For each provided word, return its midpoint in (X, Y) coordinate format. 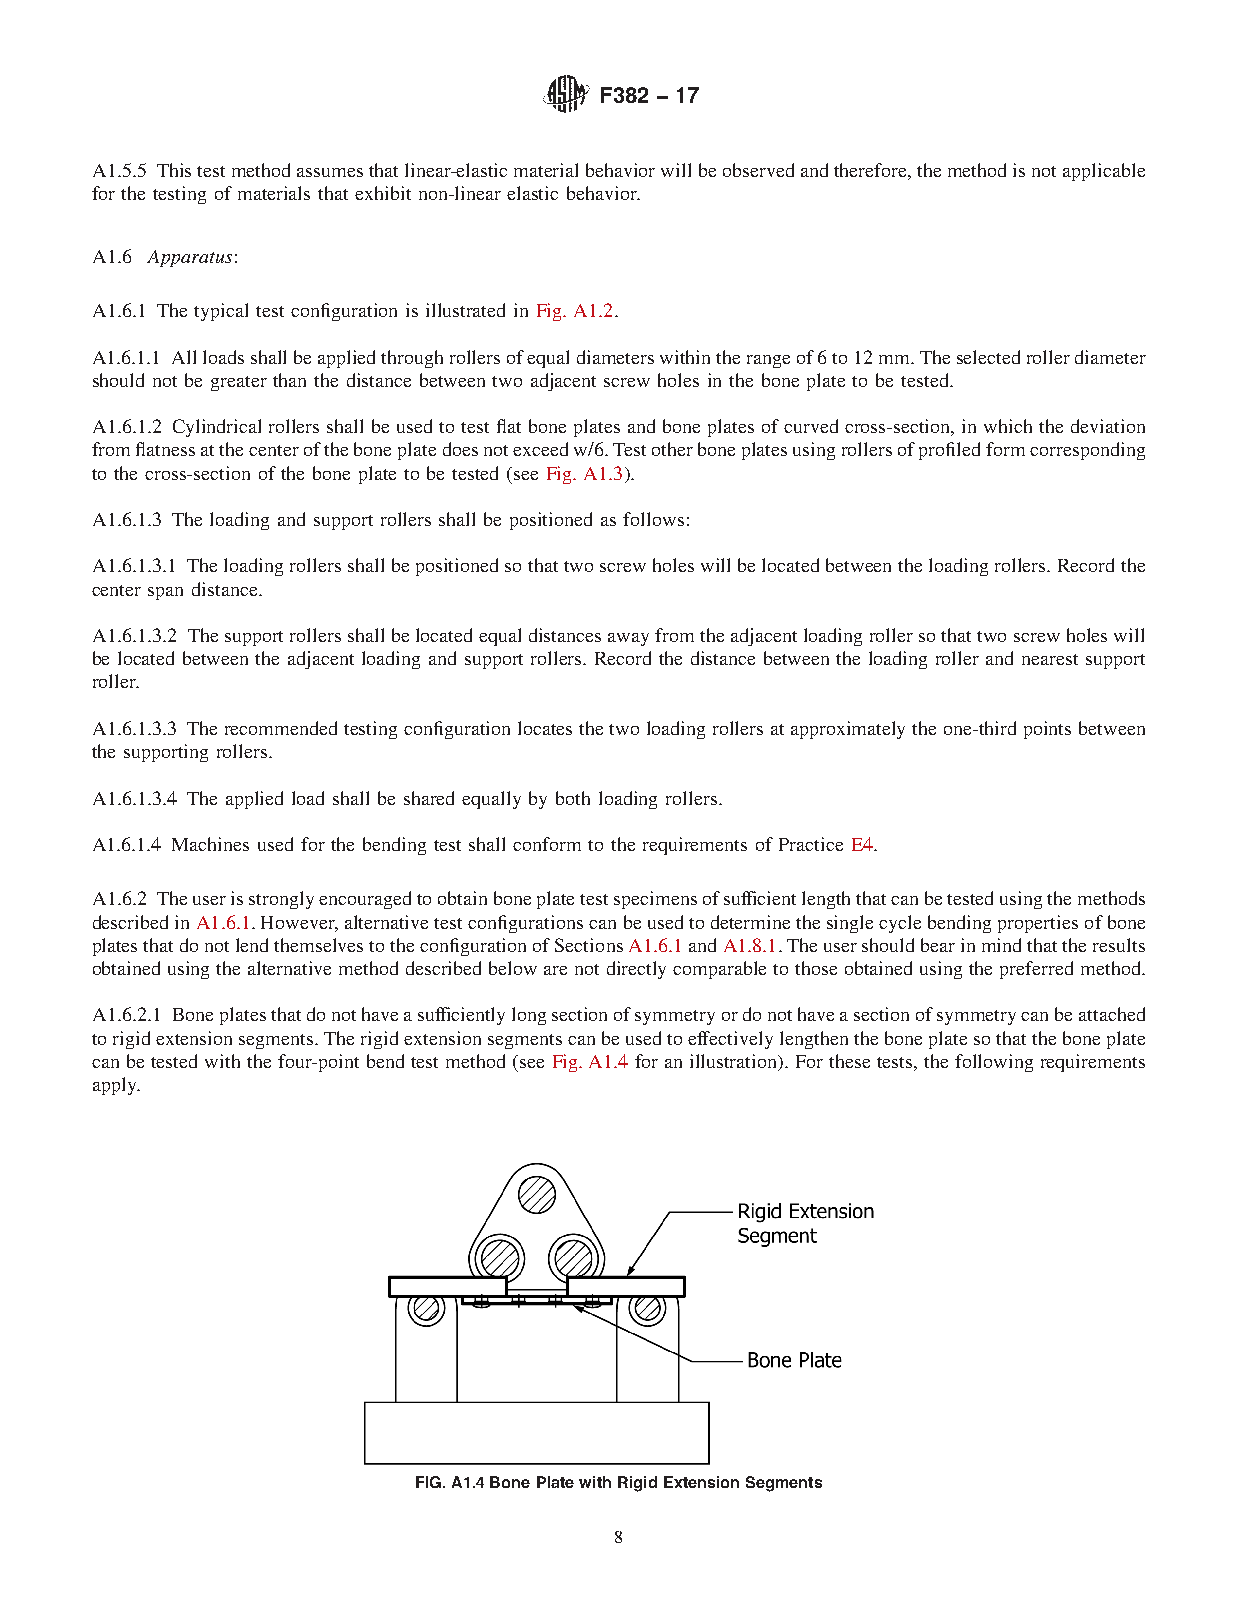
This (174, 170)
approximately (848, 730)
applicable (1104, 172)
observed (758, 170)
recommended (281, 728)
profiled (949, 451)
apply (116, 1086)
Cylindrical (217, 428)
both (573, 798)
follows (653, 519)
